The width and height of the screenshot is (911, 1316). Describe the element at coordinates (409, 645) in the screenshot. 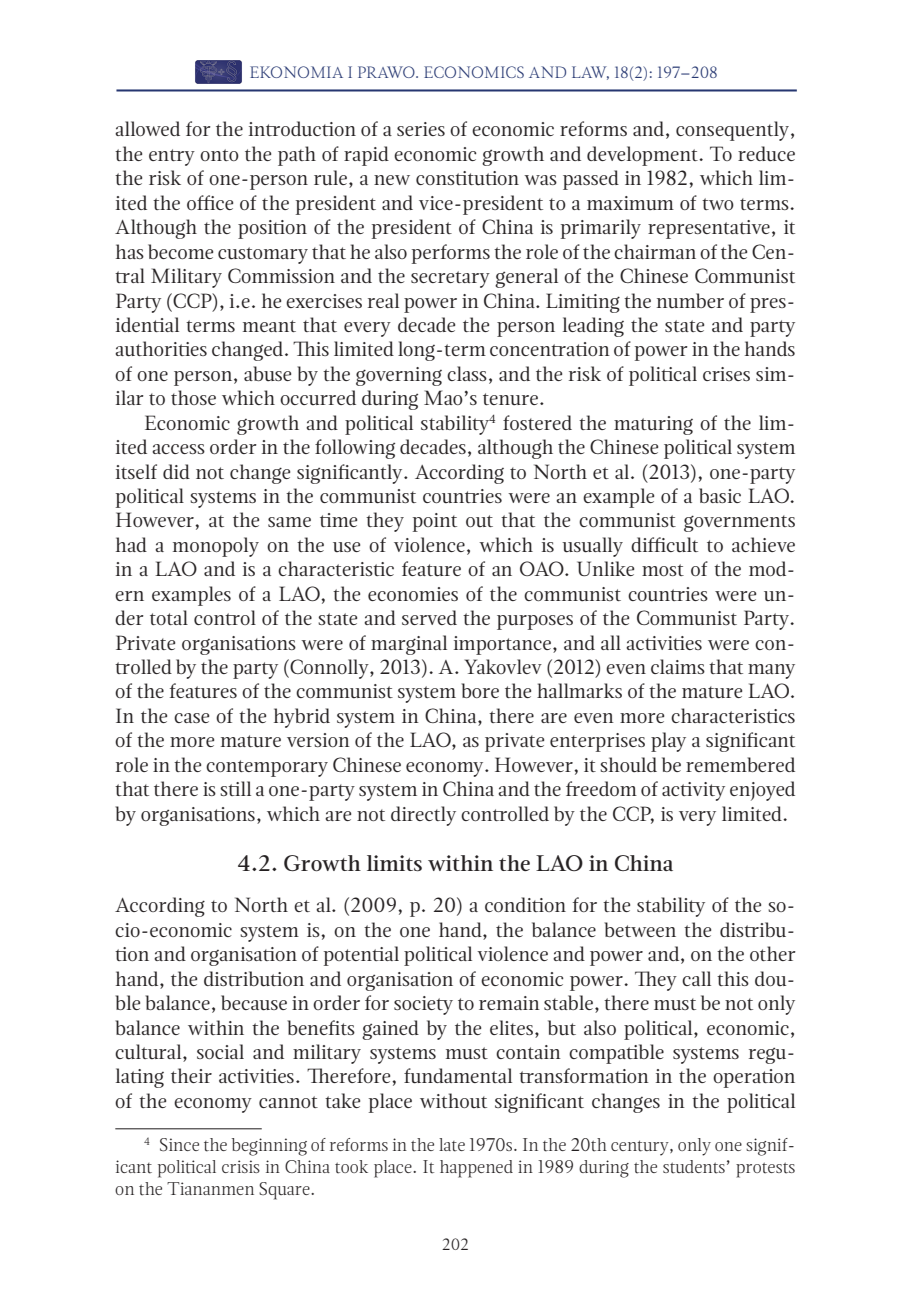

I see `marginal` at that location.
